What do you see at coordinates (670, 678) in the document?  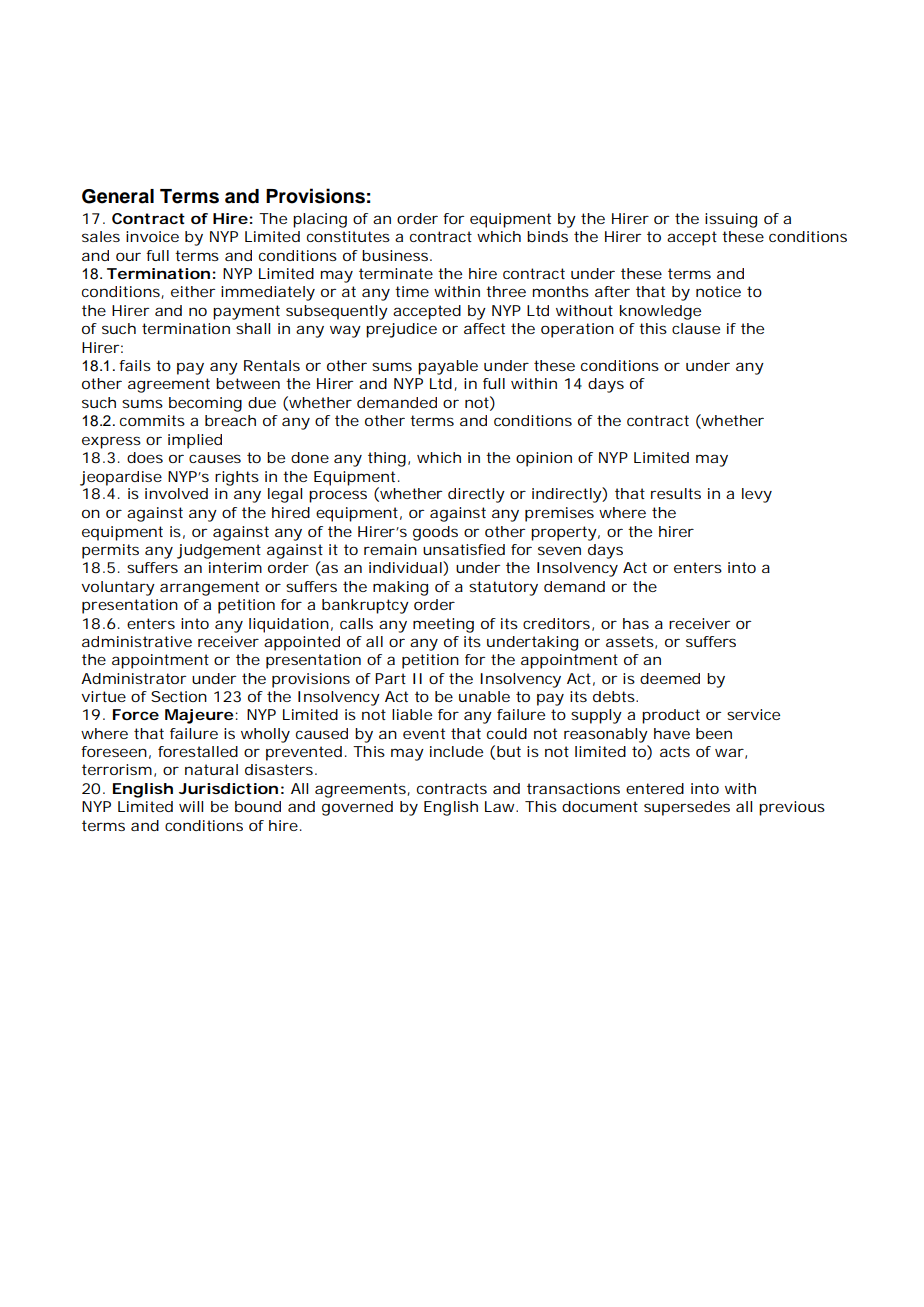 I see `deemed` at bounding box center [670, 678].
